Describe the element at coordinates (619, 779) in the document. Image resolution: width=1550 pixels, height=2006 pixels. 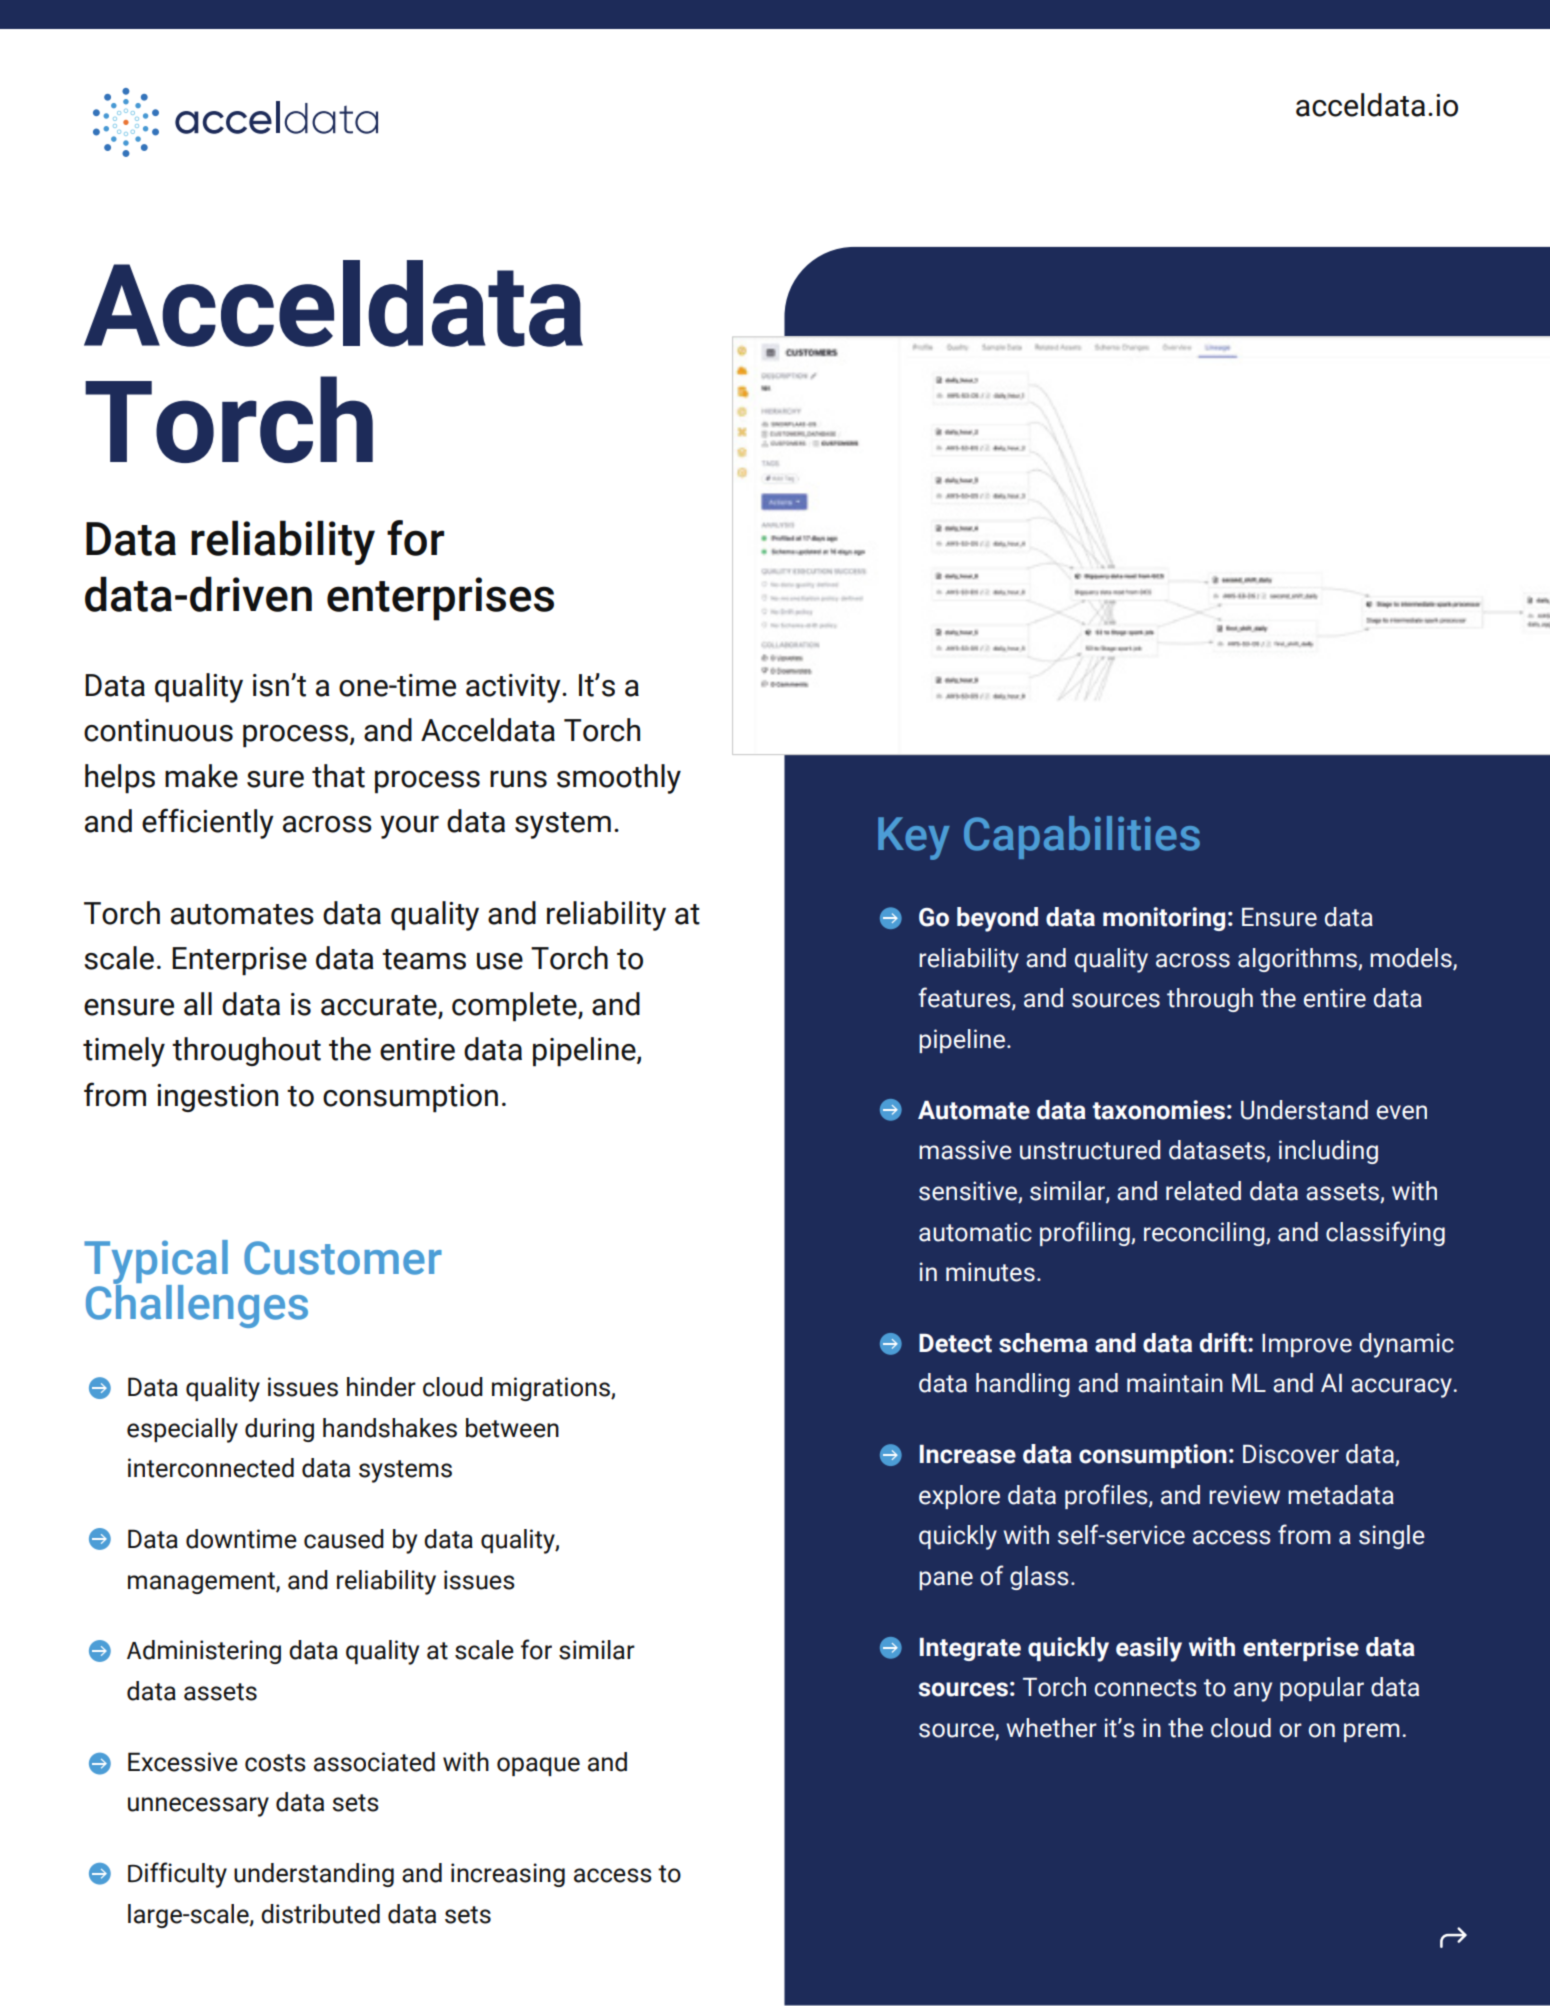
I see `smoothly` at that location.
